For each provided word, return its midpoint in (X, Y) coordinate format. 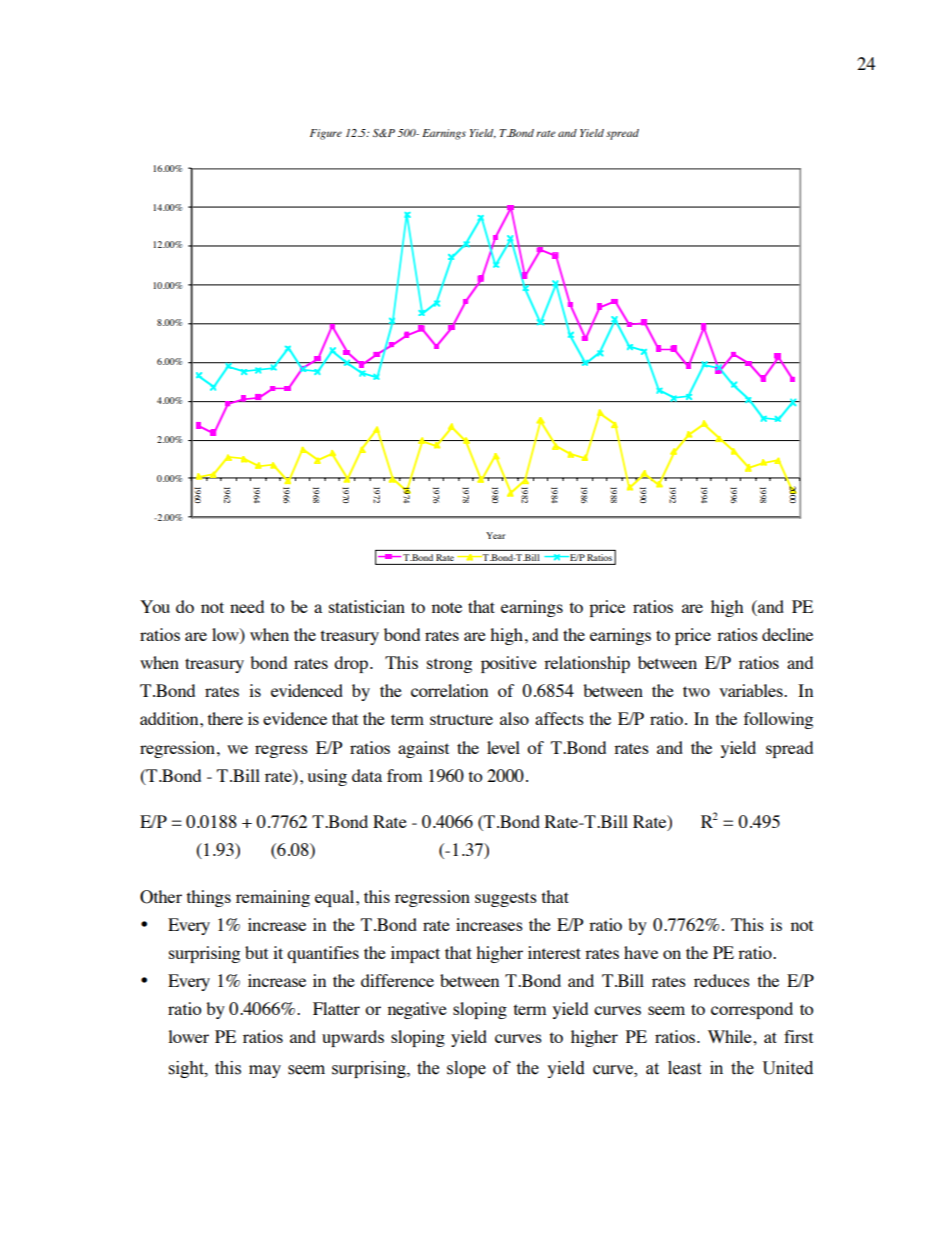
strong (449, 665)
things (209, 898)
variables (752, 690)
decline (787, 634)
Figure (326, 134)
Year (495, 535)
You (155, 606)
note (447, 607)
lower (188, 1036)
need (247, 606)
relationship (587, 664)
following (778, 720)
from (404, 775)
